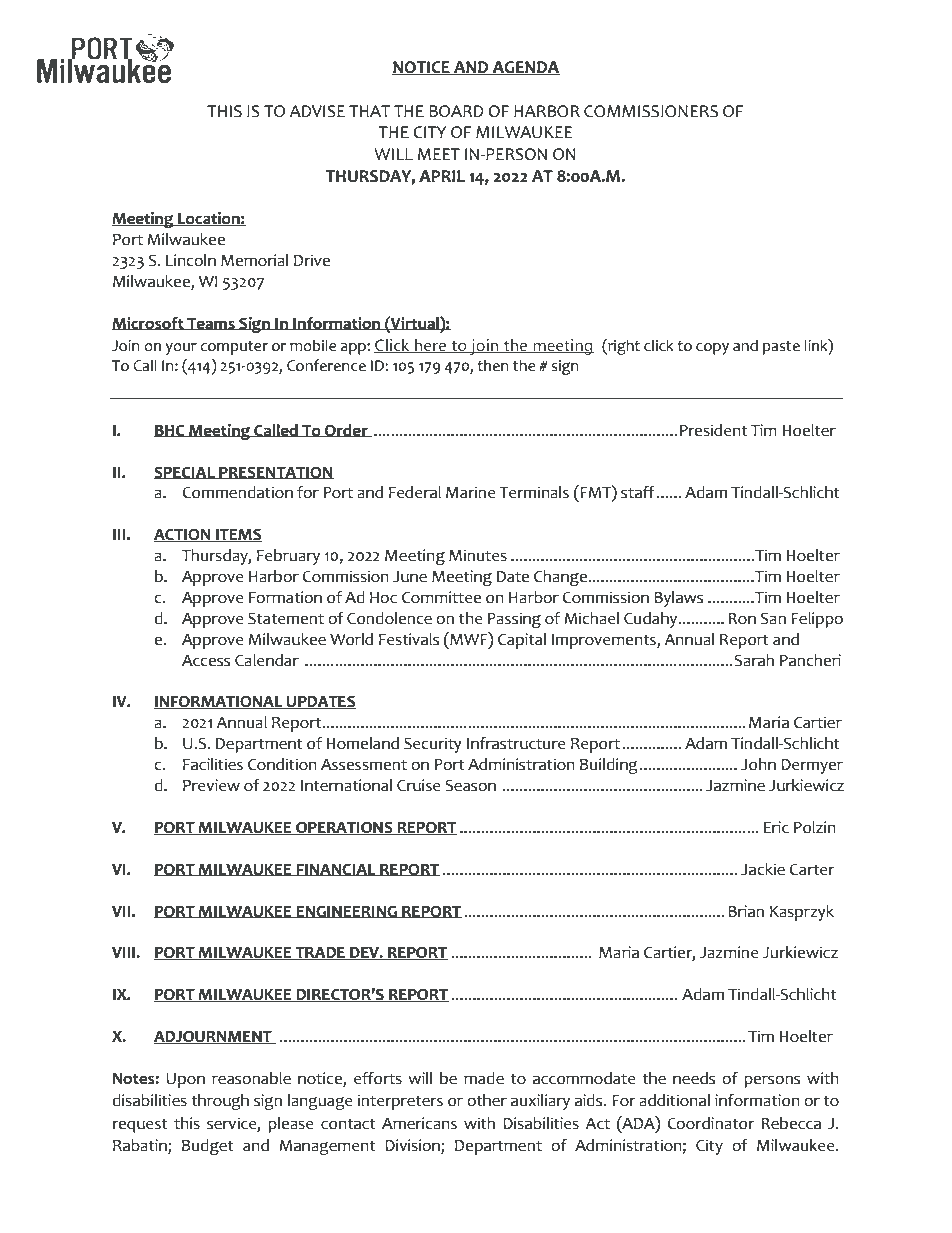  What do you see at coordinates (525, 68) in the screenshot?
I see `AGENDA` at bounding box center [525, 68].
